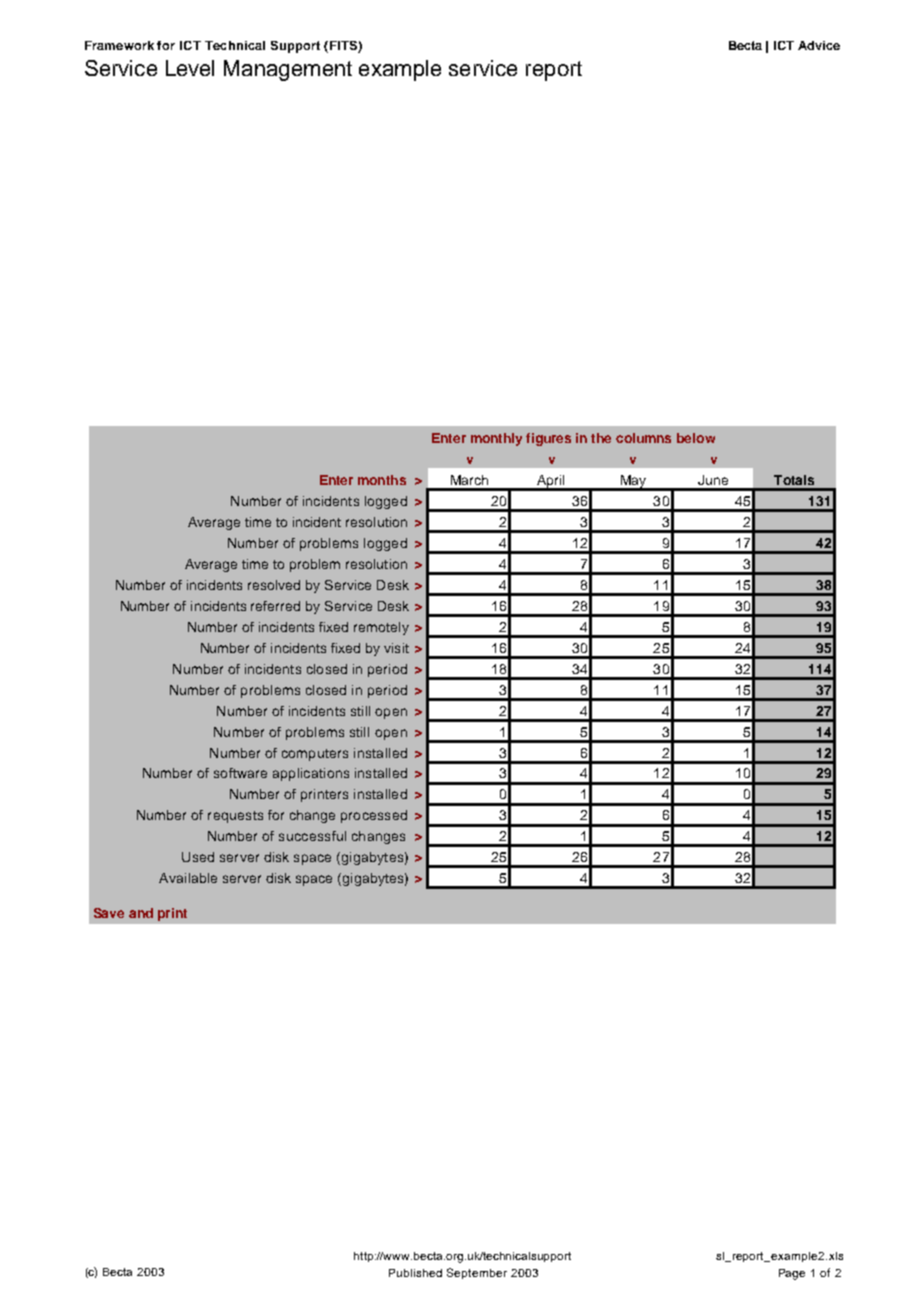  I want to click on resolved, so click(274, 585).
